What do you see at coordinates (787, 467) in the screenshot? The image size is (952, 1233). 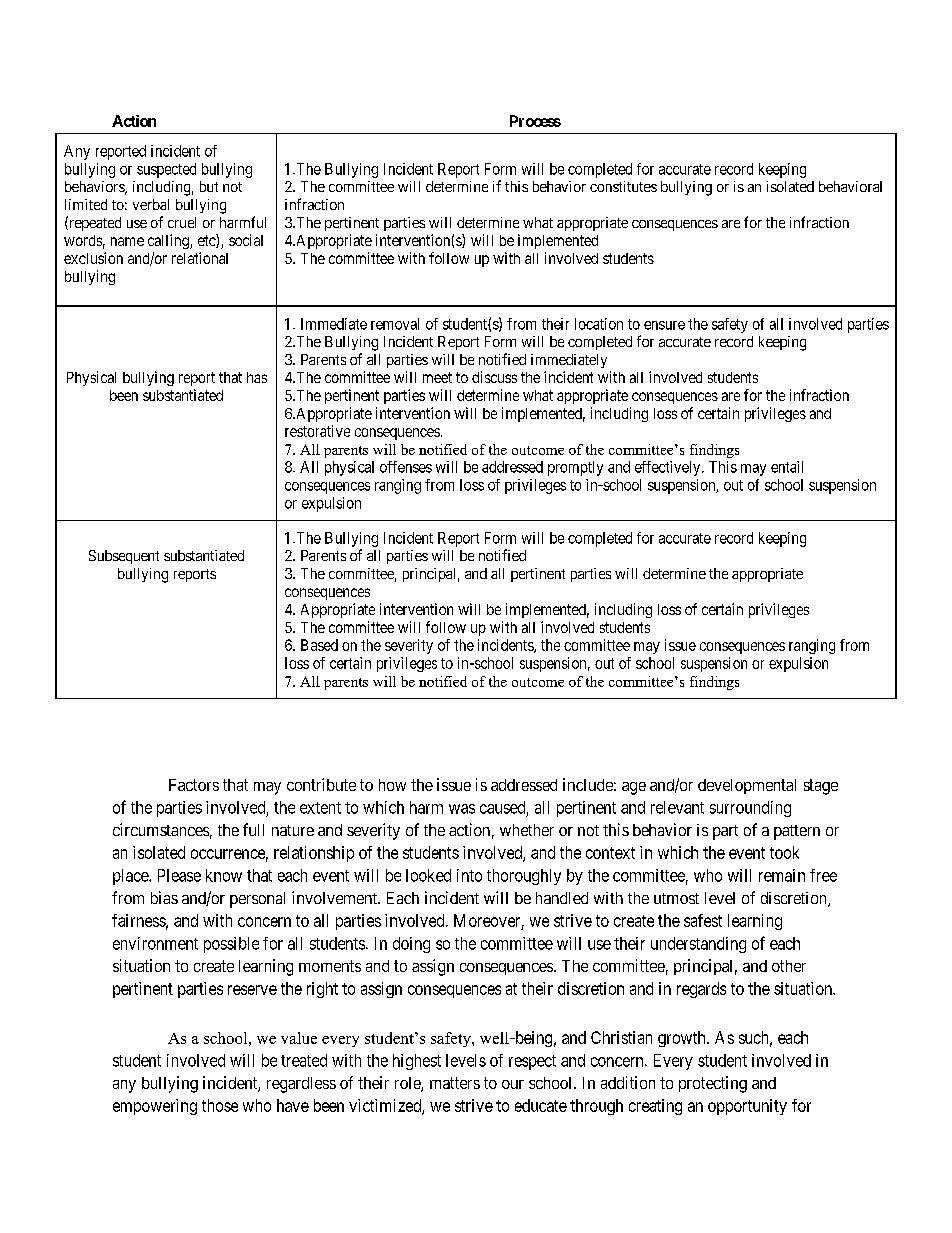 I see `entail` at bounding box center [787, 467].
